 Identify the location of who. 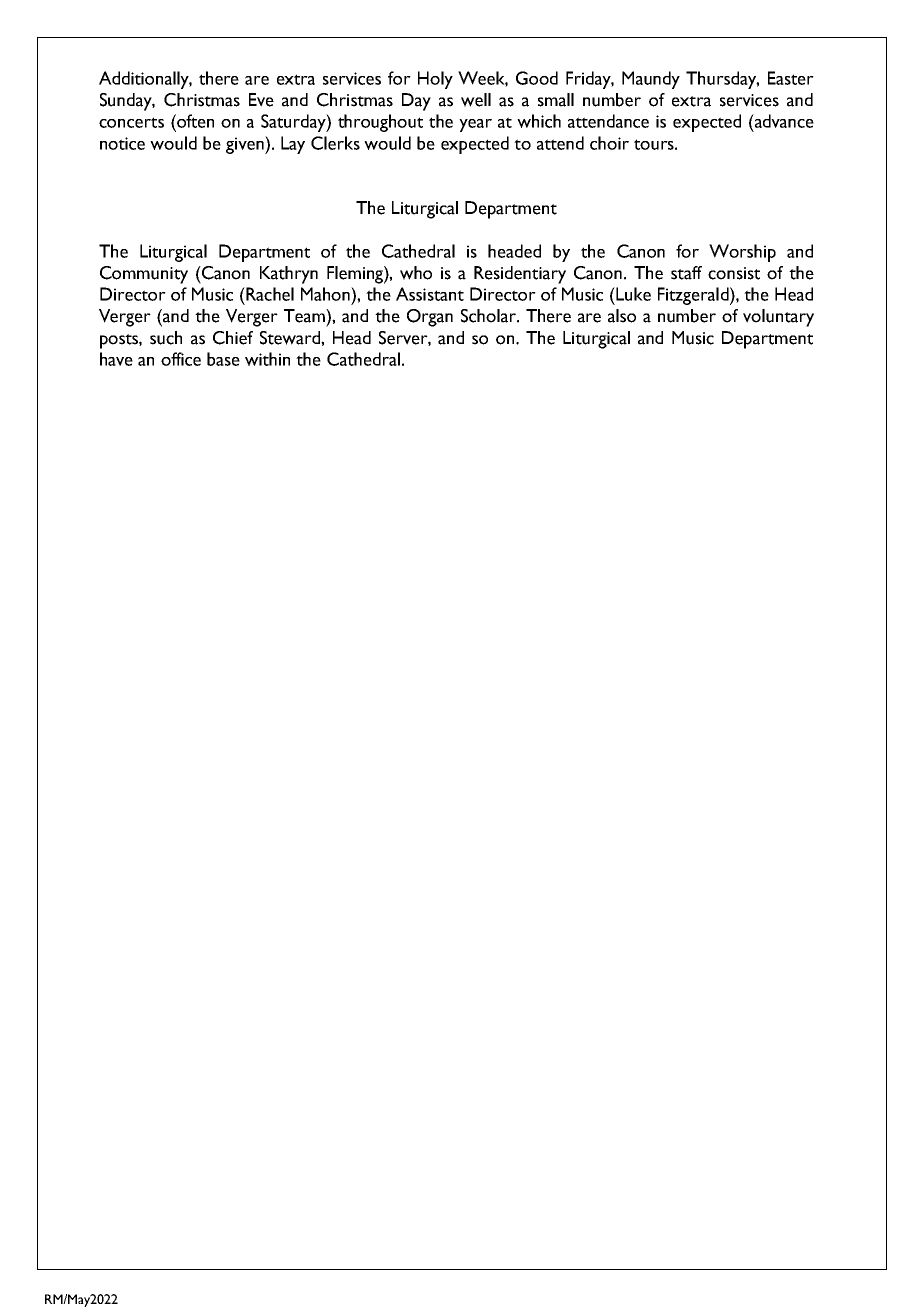
(416, 273).
